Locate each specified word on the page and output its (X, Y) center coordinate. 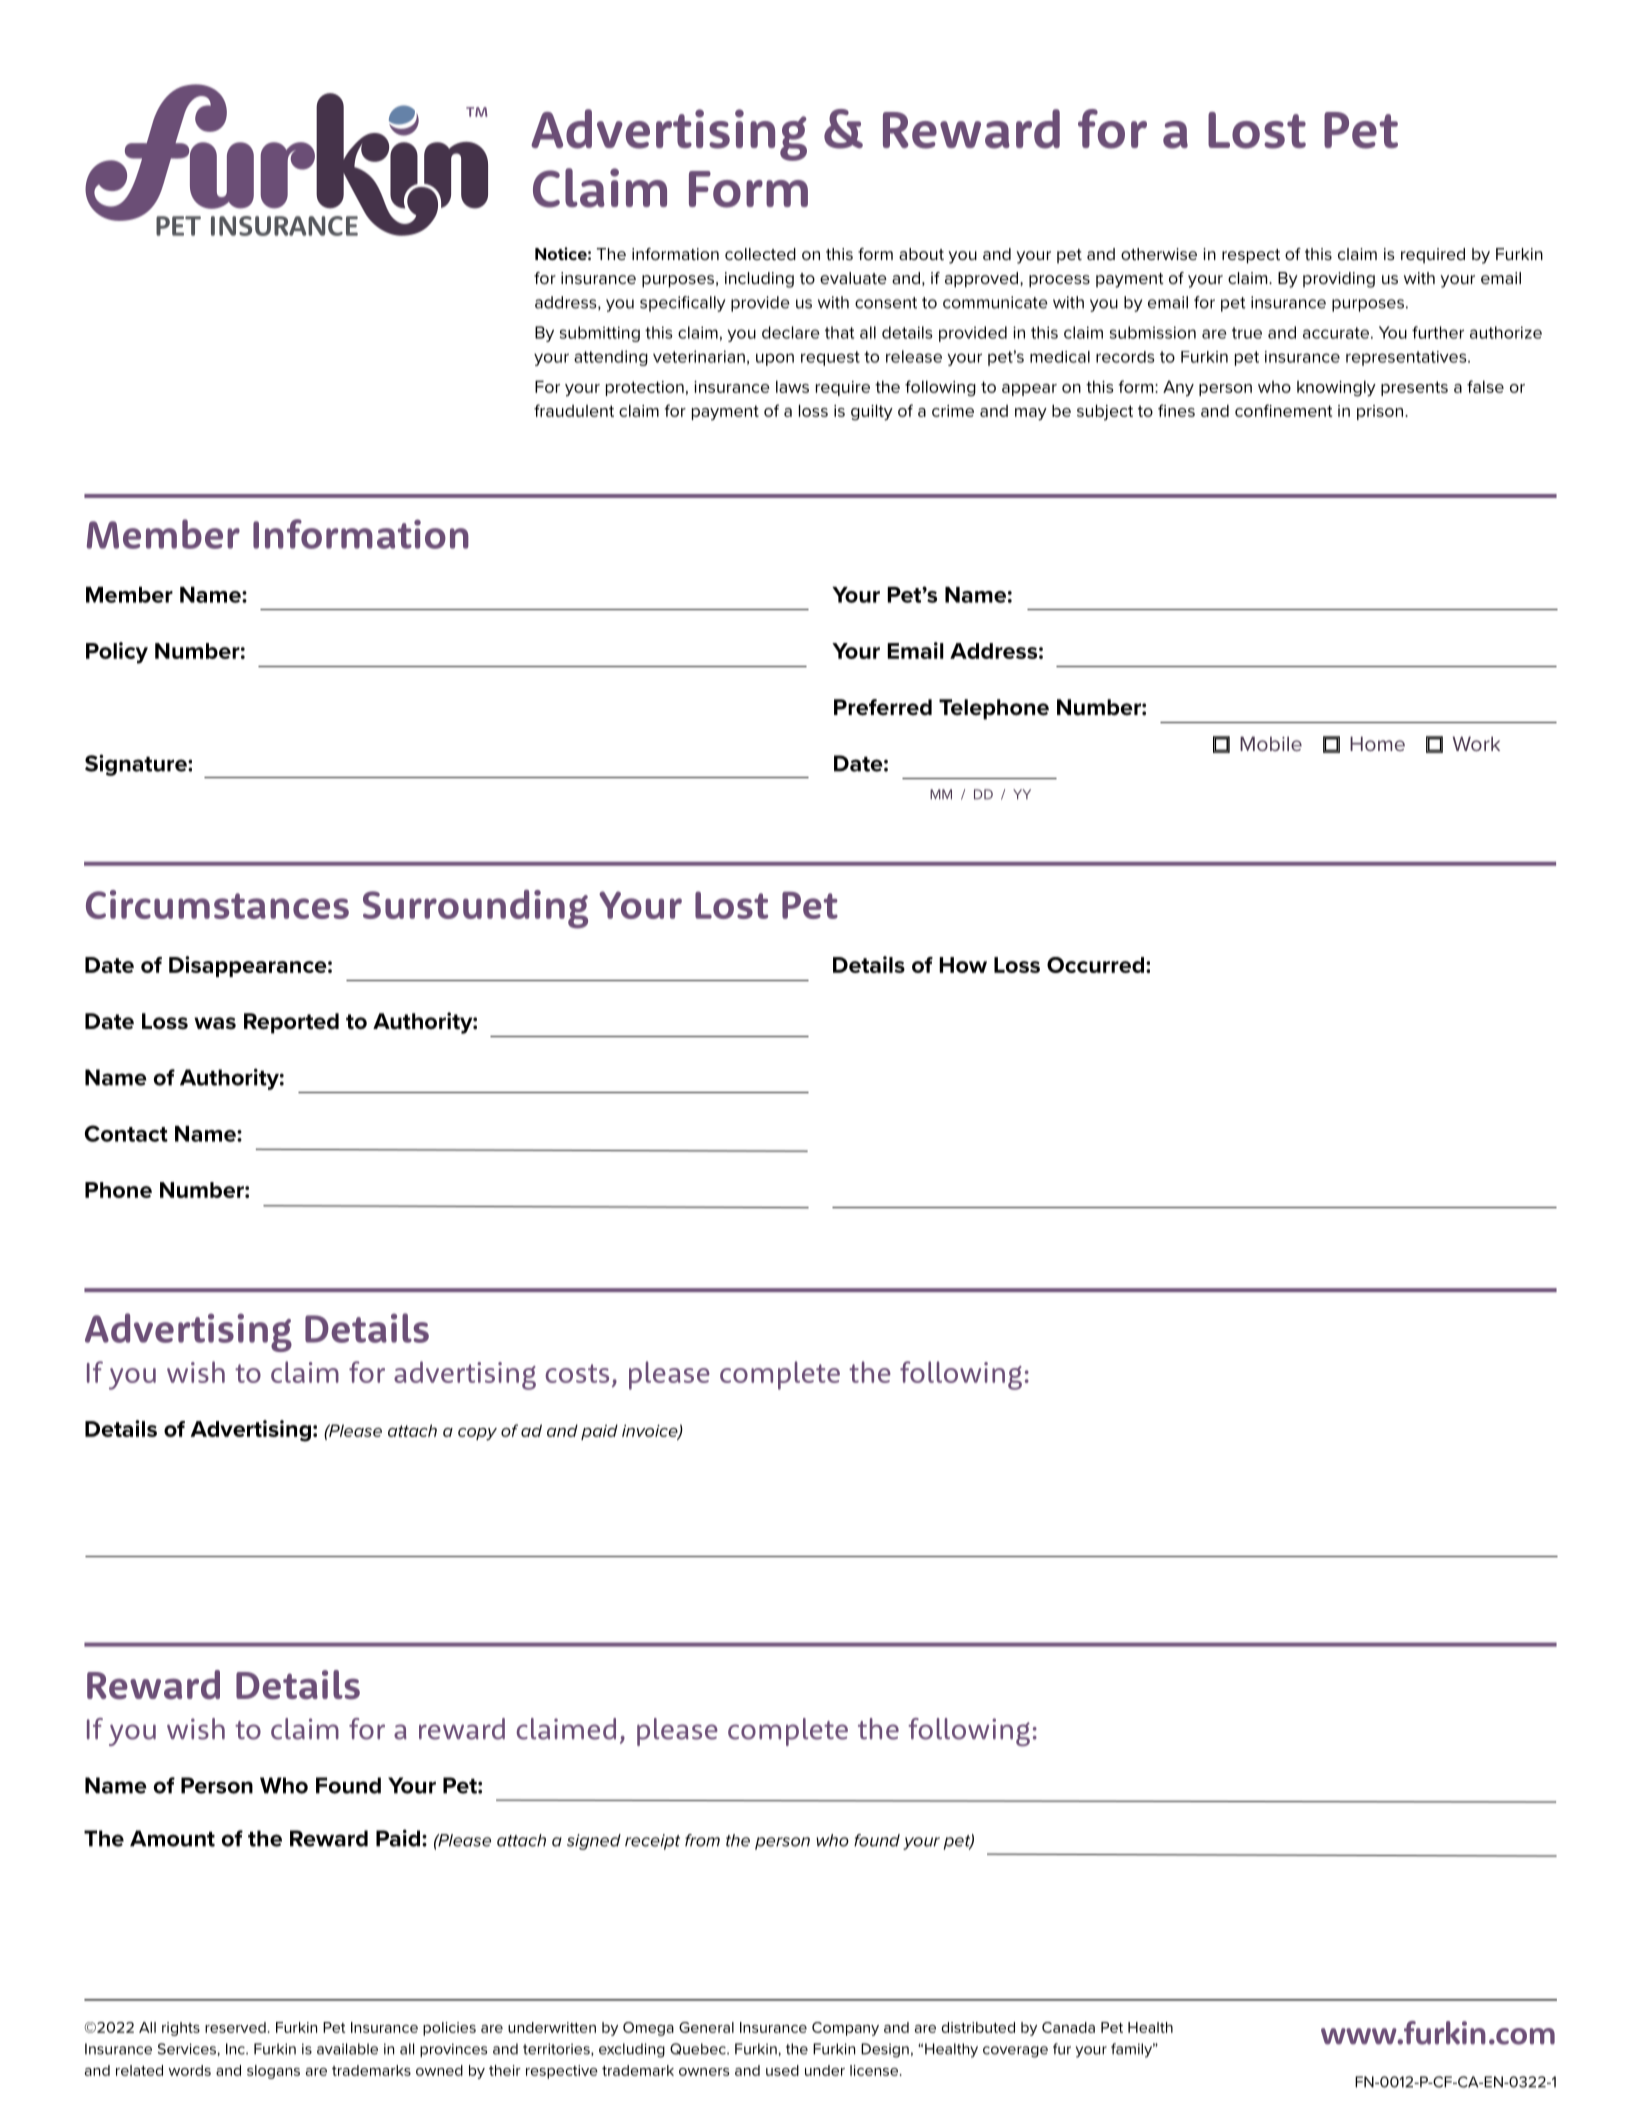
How (963, 965)
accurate (1337, 333)
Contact (126, 1133)
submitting (600, 334)
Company (845, 2029)
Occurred (1095, 965)
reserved (235, 2027)
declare (790, 332)
